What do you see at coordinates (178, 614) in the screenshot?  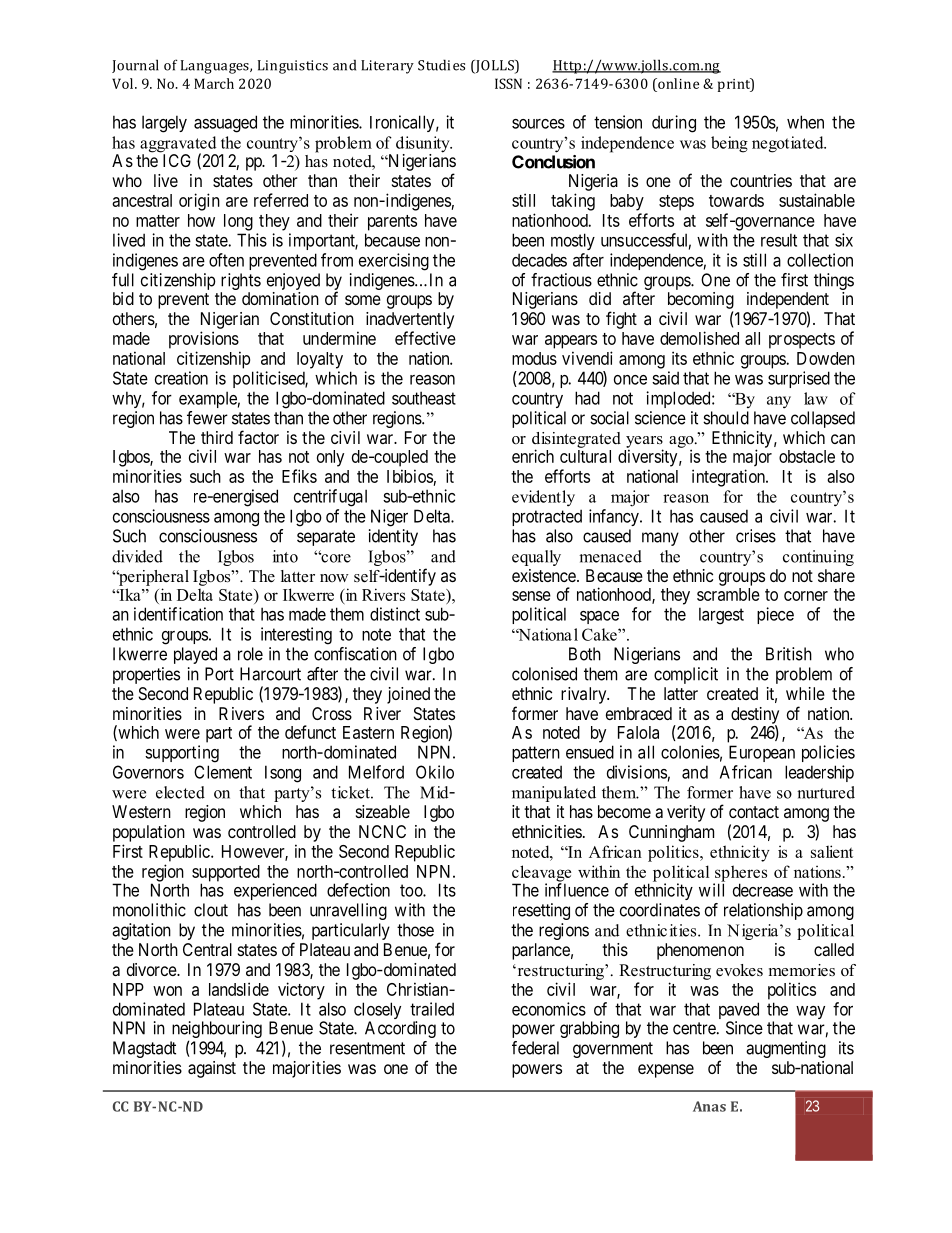 I see `identification` at bounding box center [178, 614].
